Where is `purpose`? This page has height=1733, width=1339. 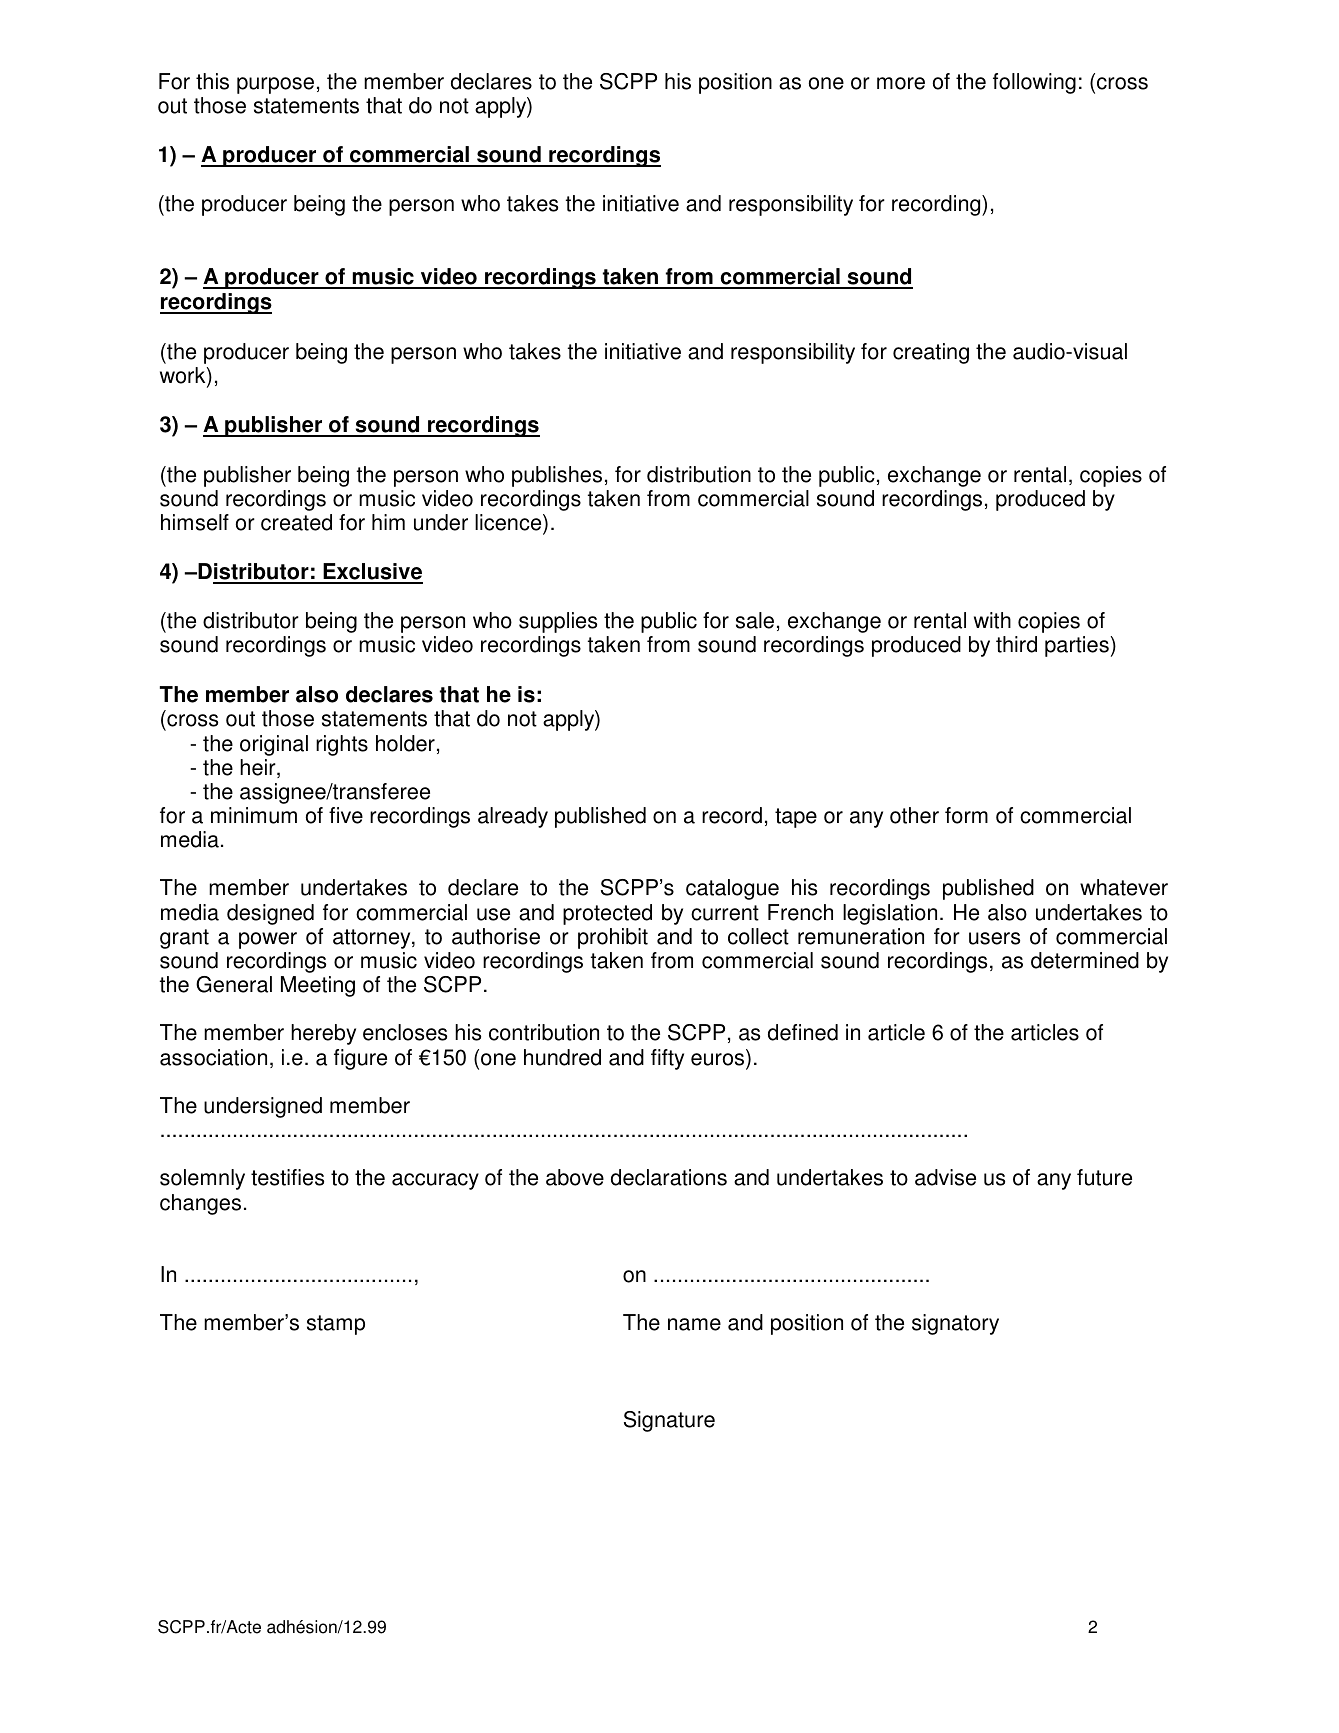 purpose is located at coordinates (275, 85).
